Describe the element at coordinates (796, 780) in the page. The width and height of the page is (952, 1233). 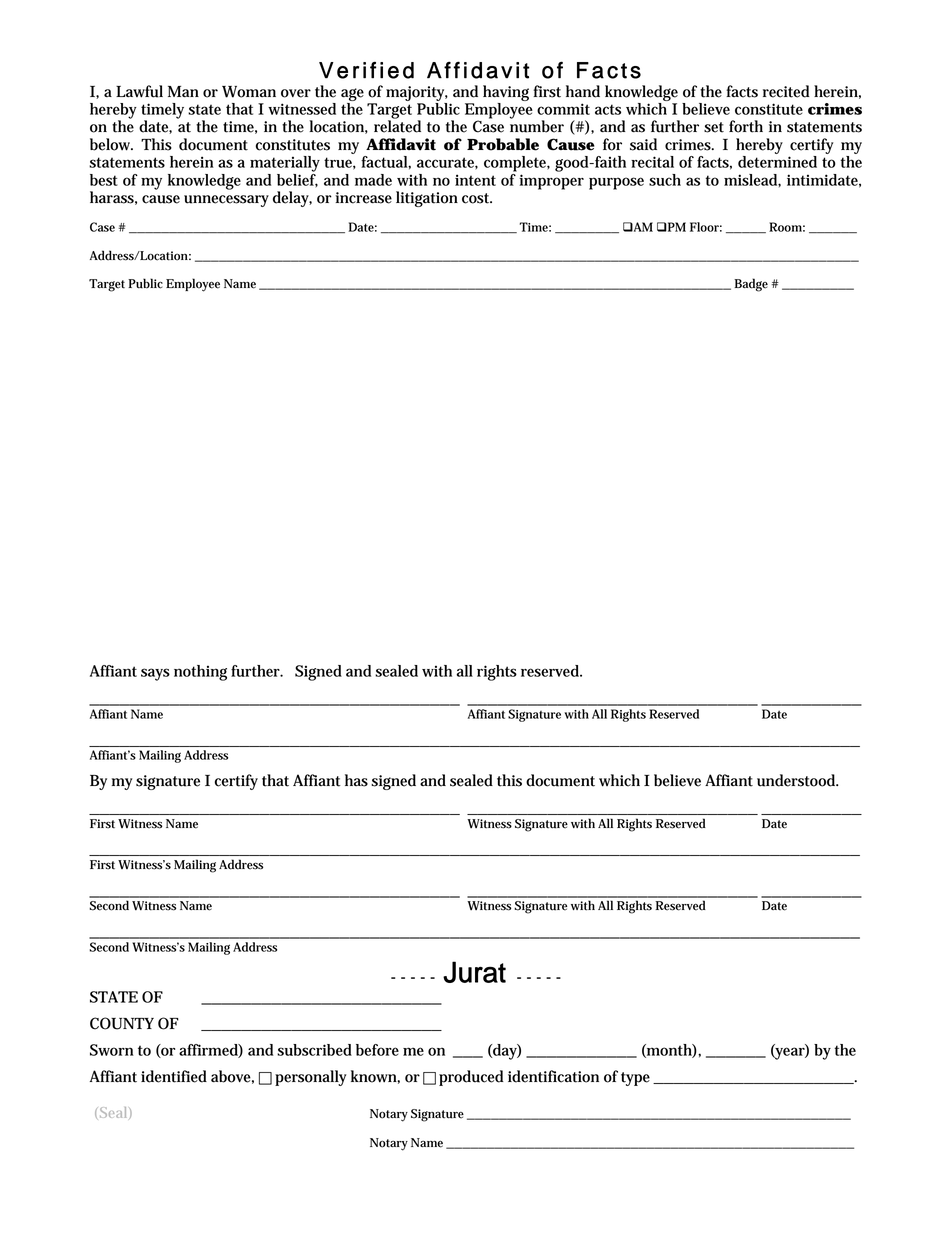
I see `understood` at that location.
